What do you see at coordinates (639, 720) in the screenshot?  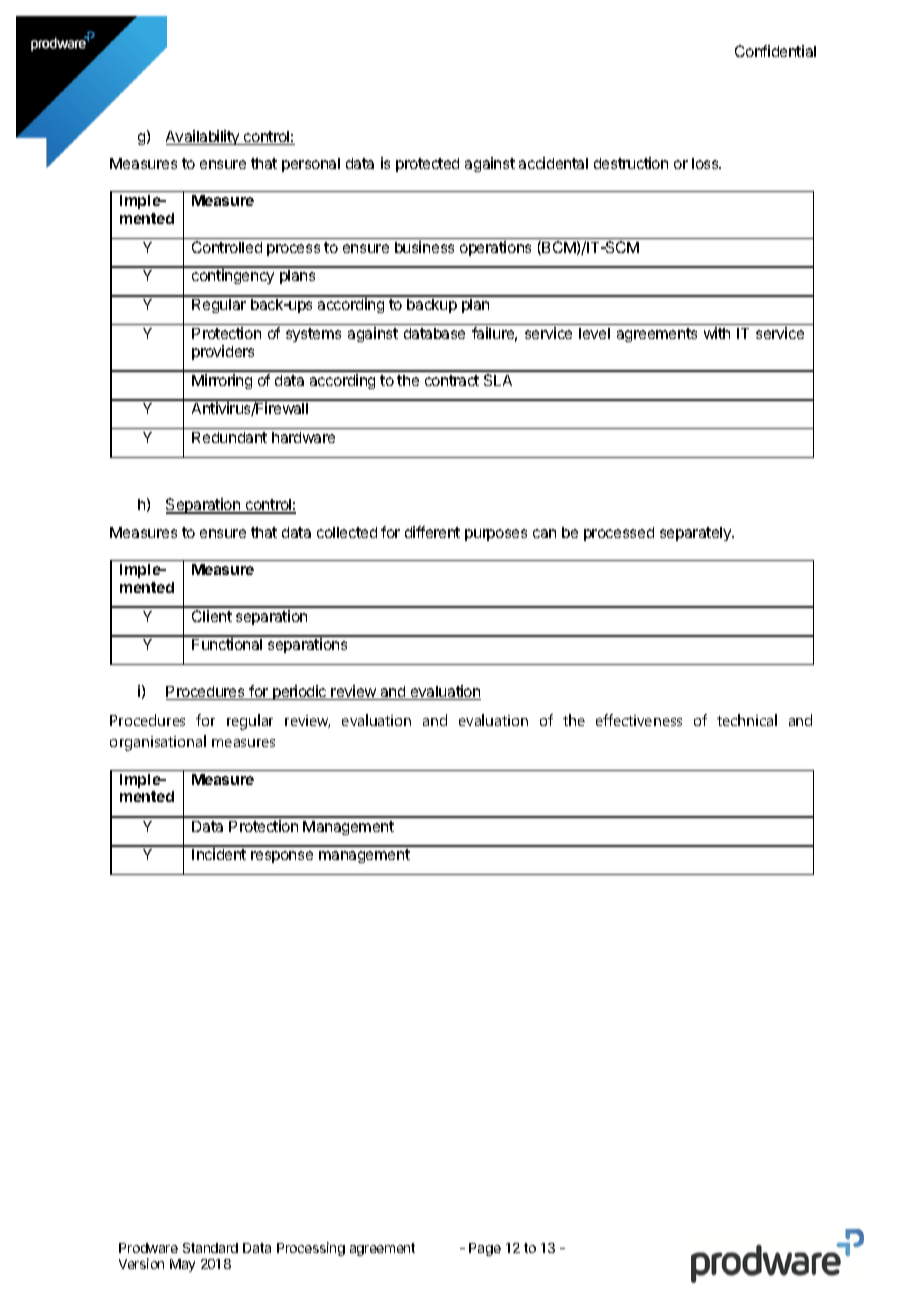 I see `effectiveness` at bounding box center [639, 720].
